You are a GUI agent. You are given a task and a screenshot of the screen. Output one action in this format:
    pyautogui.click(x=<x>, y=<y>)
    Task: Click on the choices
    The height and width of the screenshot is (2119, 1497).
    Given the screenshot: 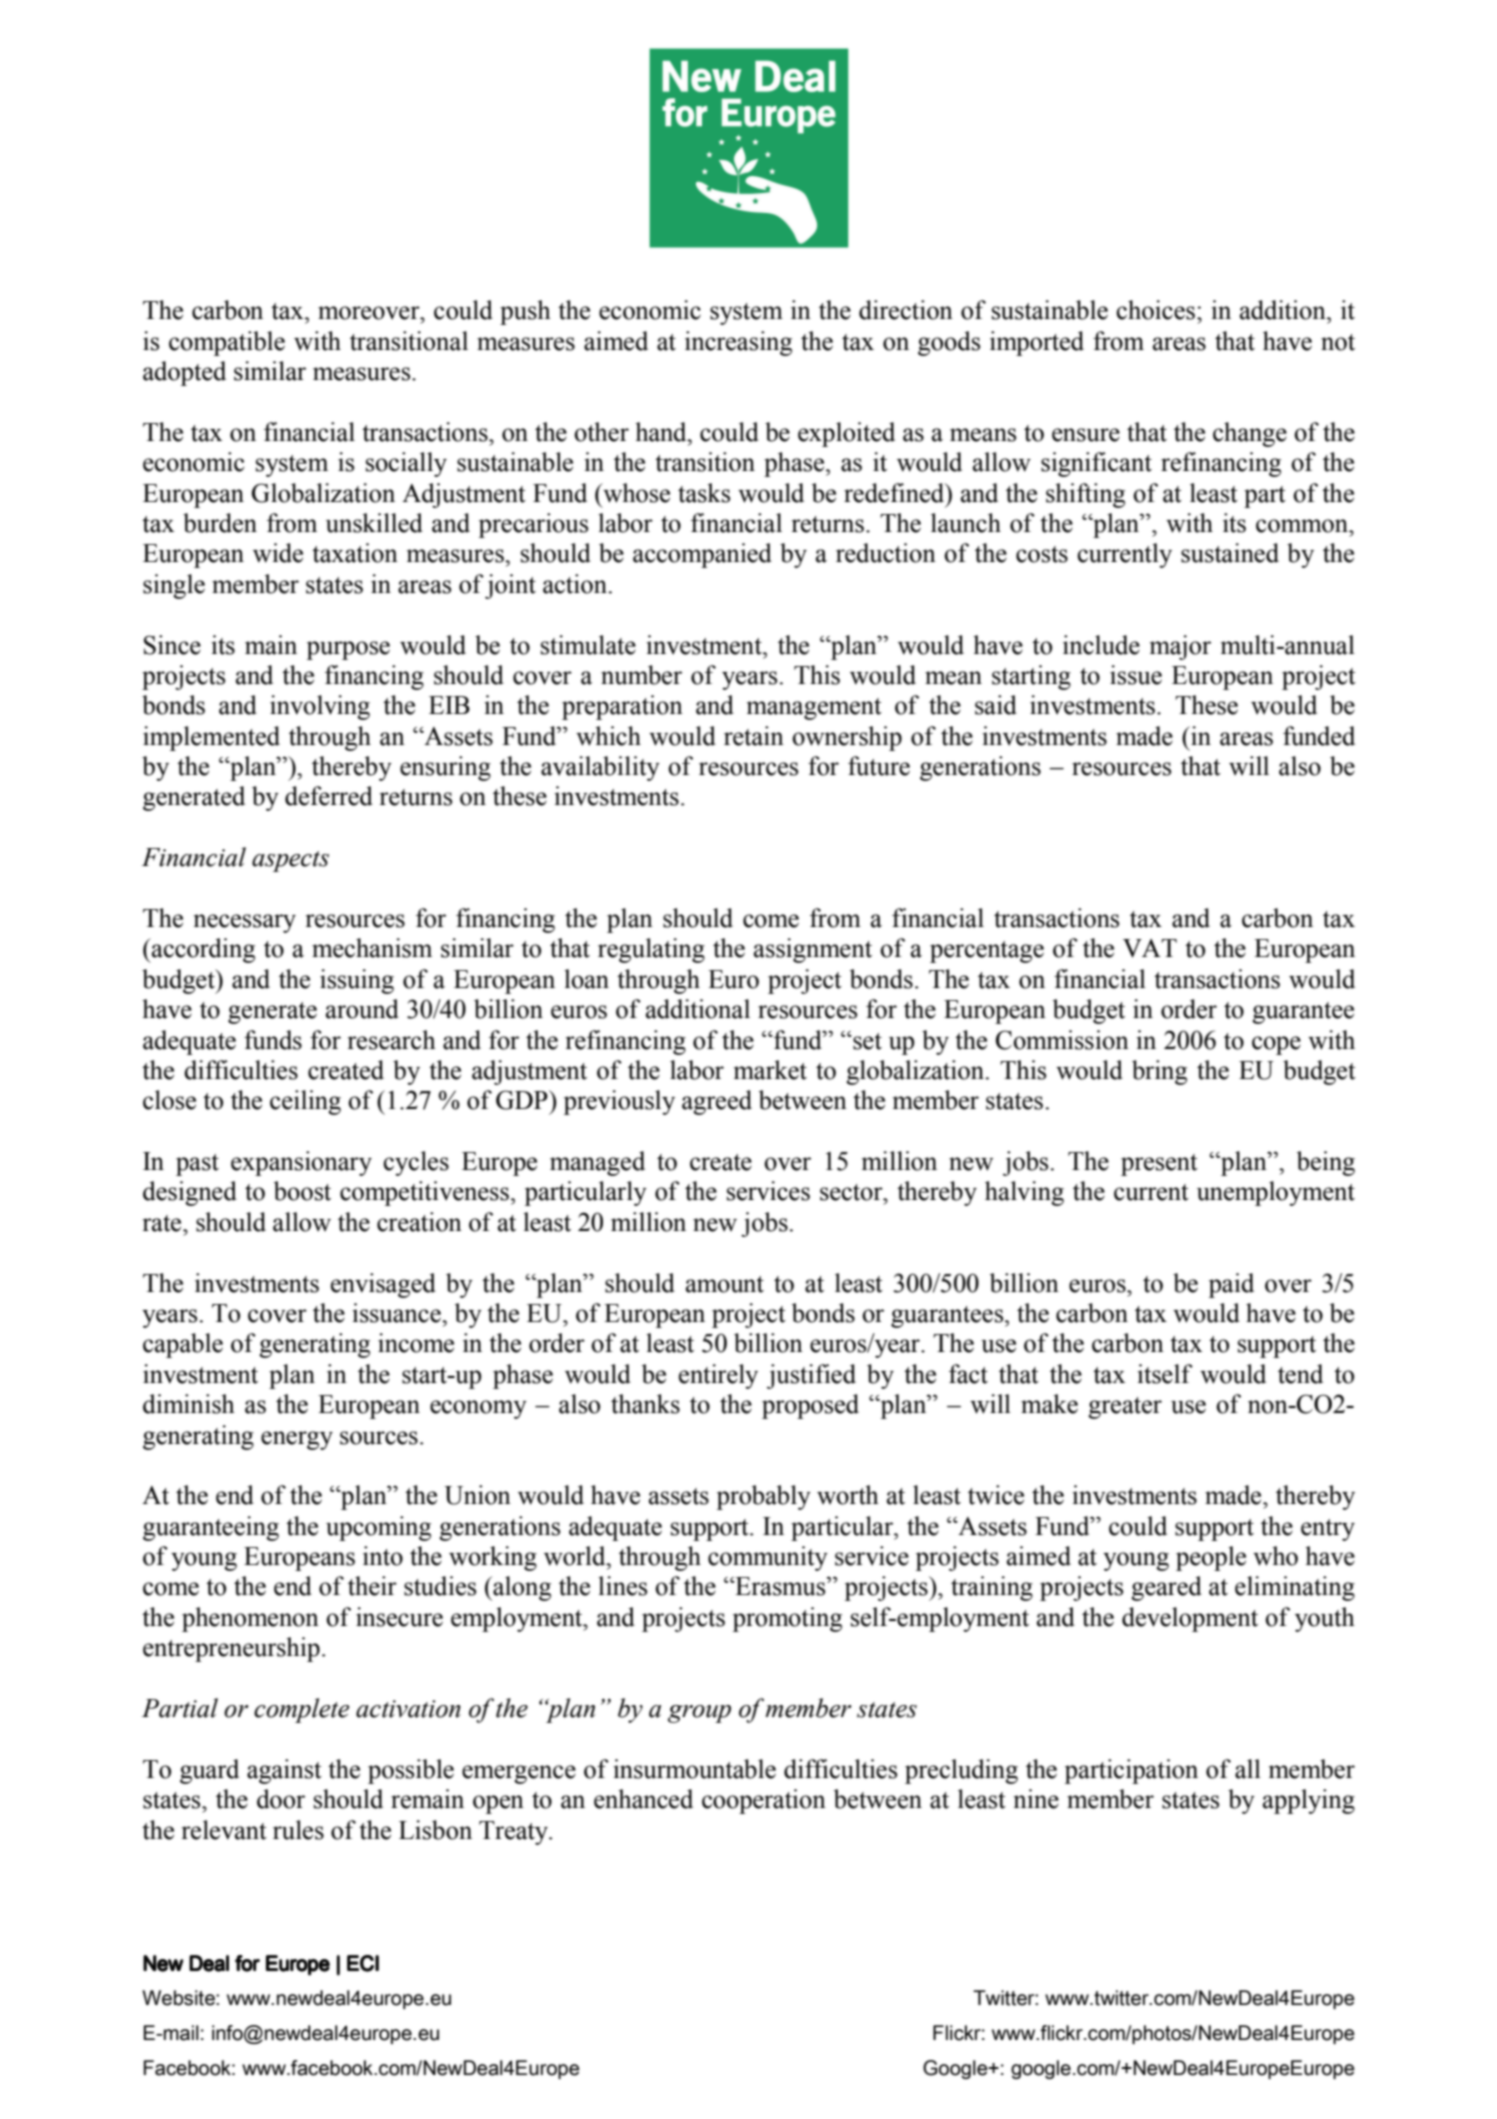 What is the action you would take?
    pyautogui.click(x=1155, y=310)
